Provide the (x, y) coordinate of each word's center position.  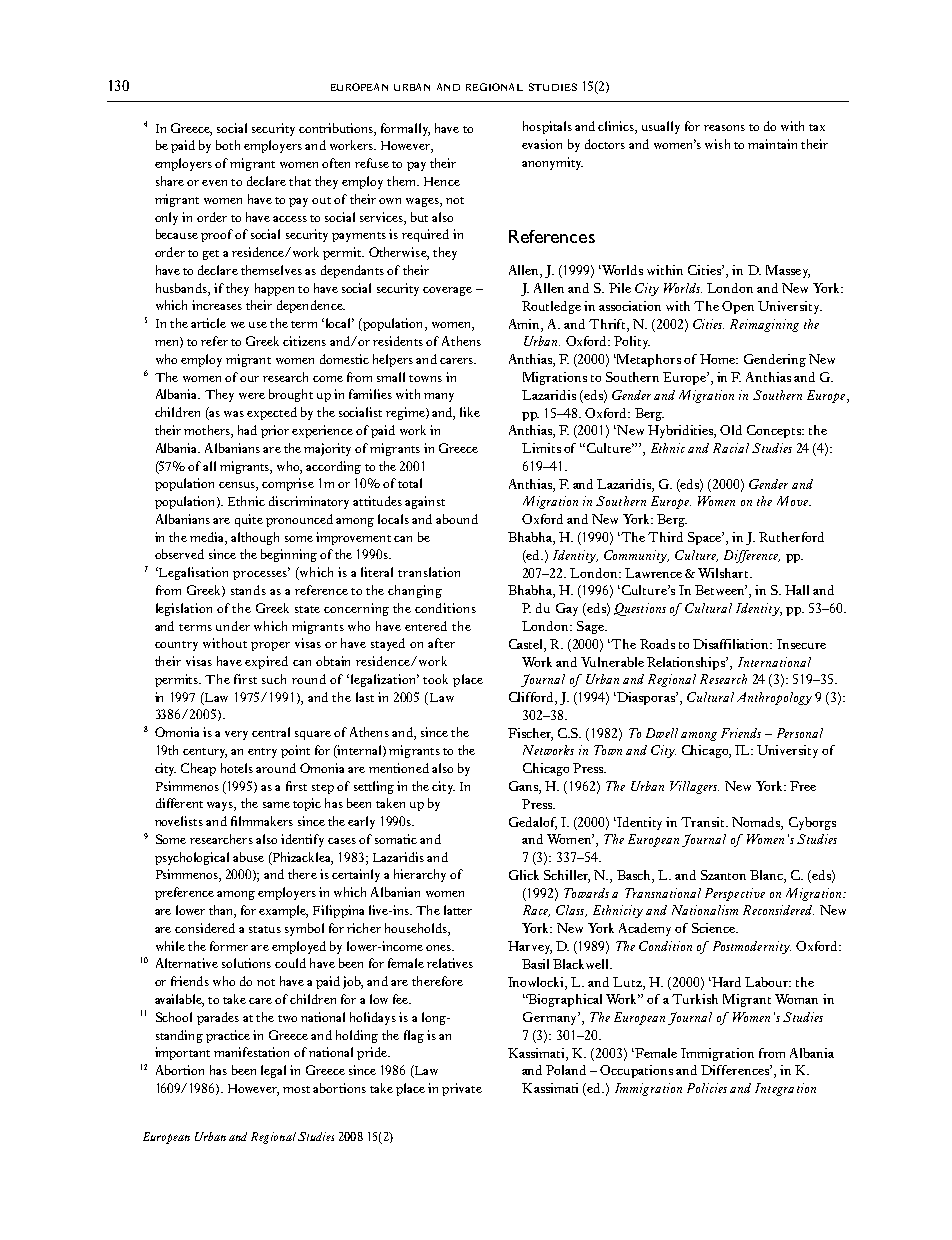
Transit (704, 822)
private (462, 1089)
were (252, 396)
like (470, 412)
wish (717, 144)
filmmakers (262, 821)
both (228, 145)
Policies (707, 1088)
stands (248, 590)
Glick (524, 875)
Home (719, 359)
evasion (542, 144)
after (441, 643)
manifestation (251, 1052)
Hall (797, 590)
